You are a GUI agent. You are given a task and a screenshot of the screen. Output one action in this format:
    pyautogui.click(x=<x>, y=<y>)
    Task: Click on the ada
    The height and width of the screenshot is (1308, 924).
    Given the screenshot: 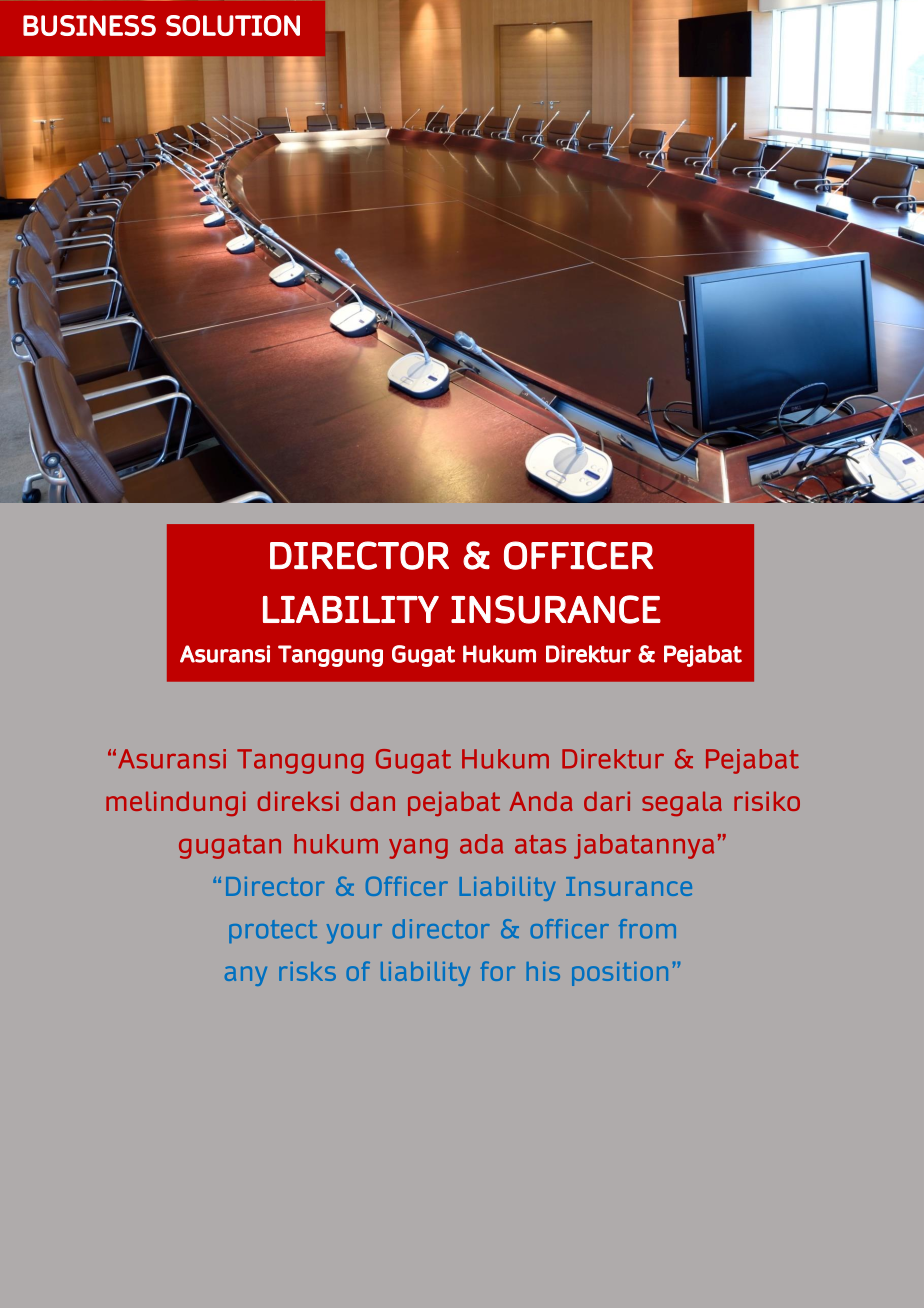 What is the action you would take?
    pyautogui.click(x=481, y=844)
